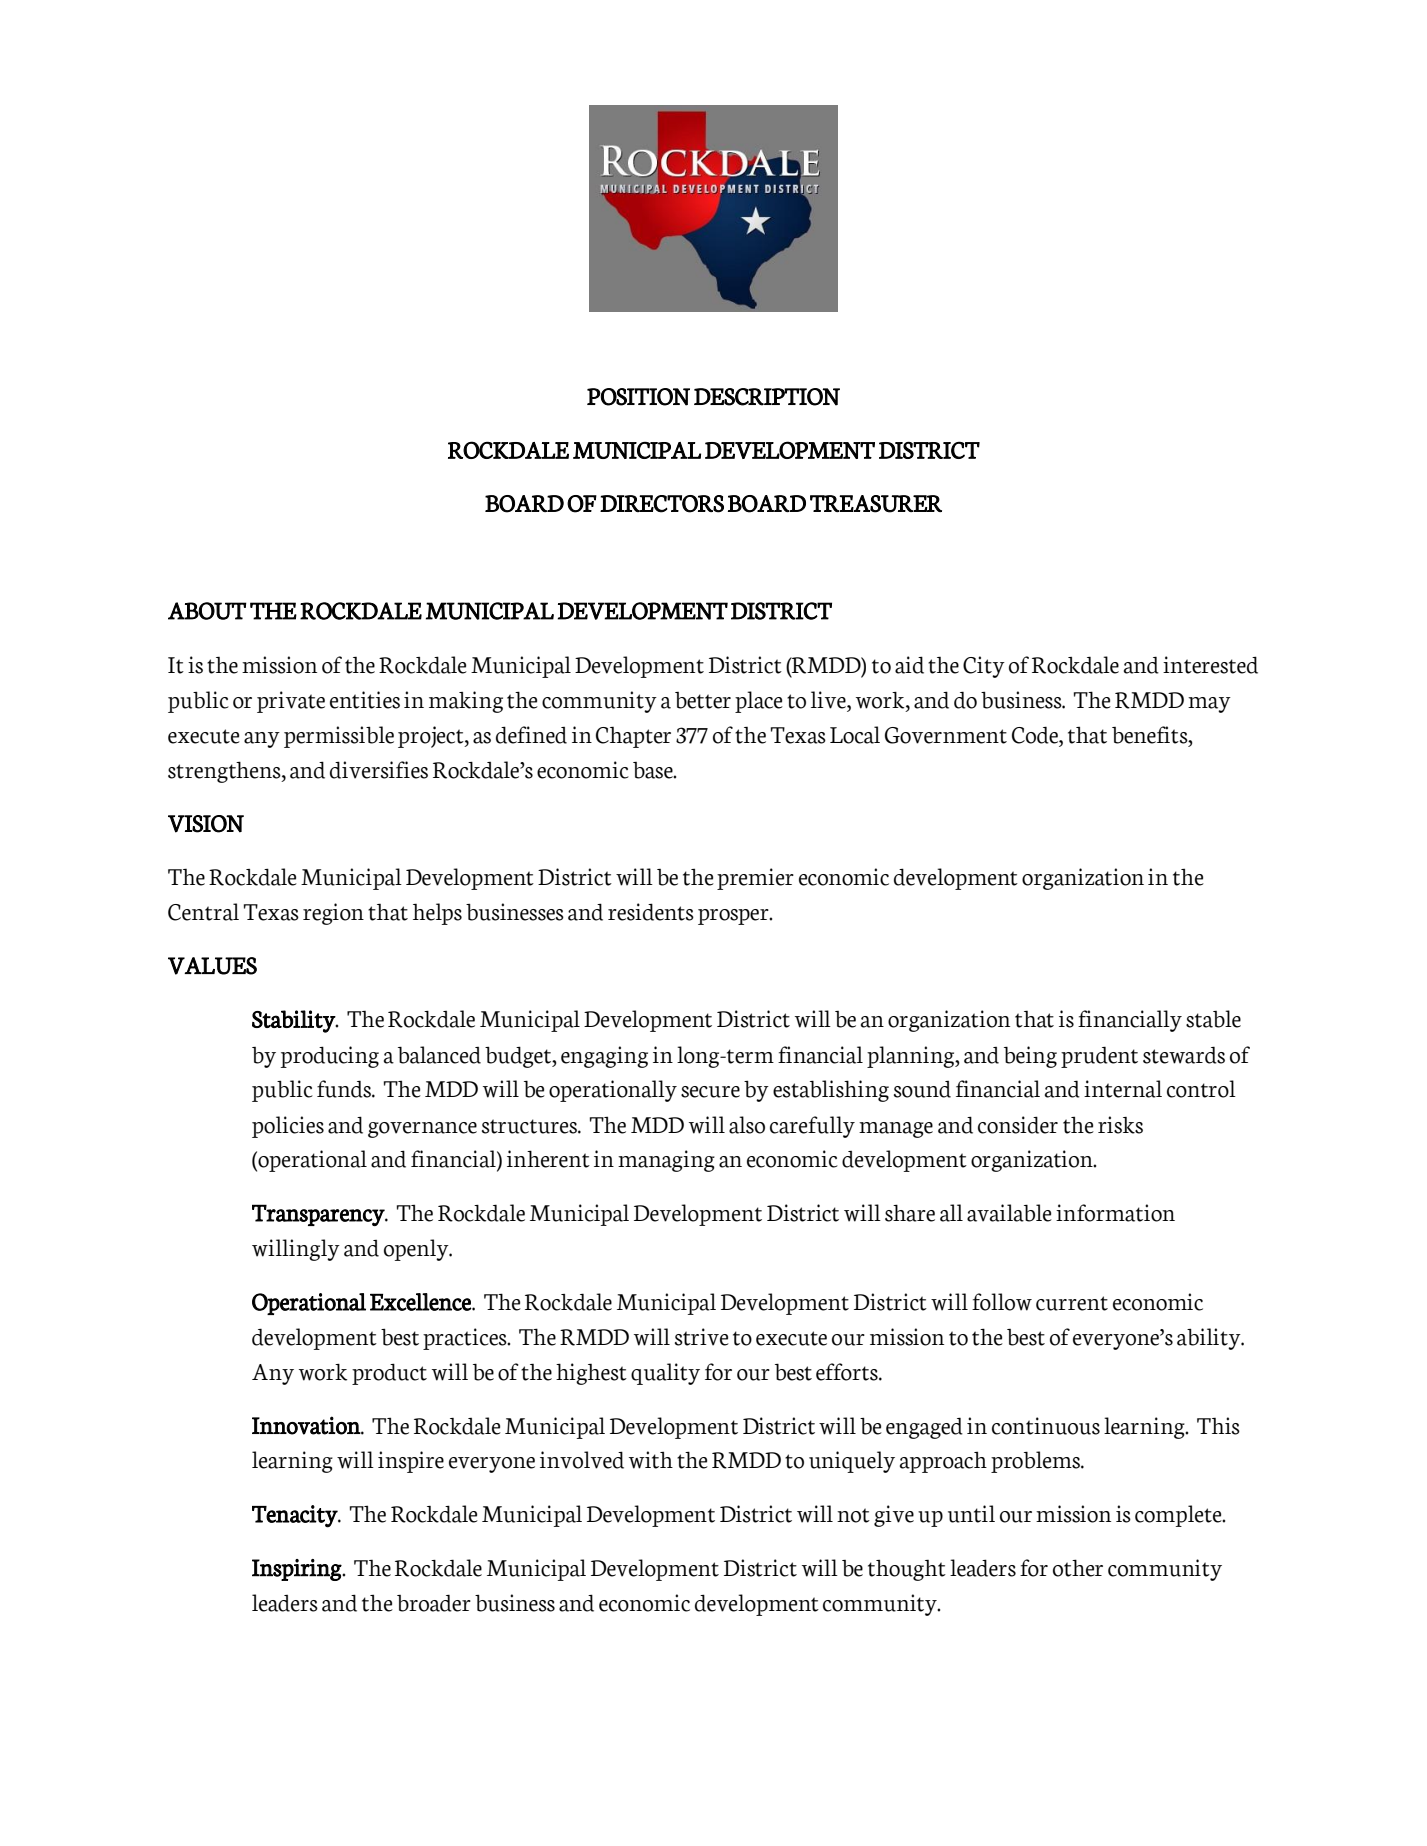 The height and width of the page is (1846, 1427). Describe the element at coordinates (1072, 1303) in the page. I see `current` at that location.
